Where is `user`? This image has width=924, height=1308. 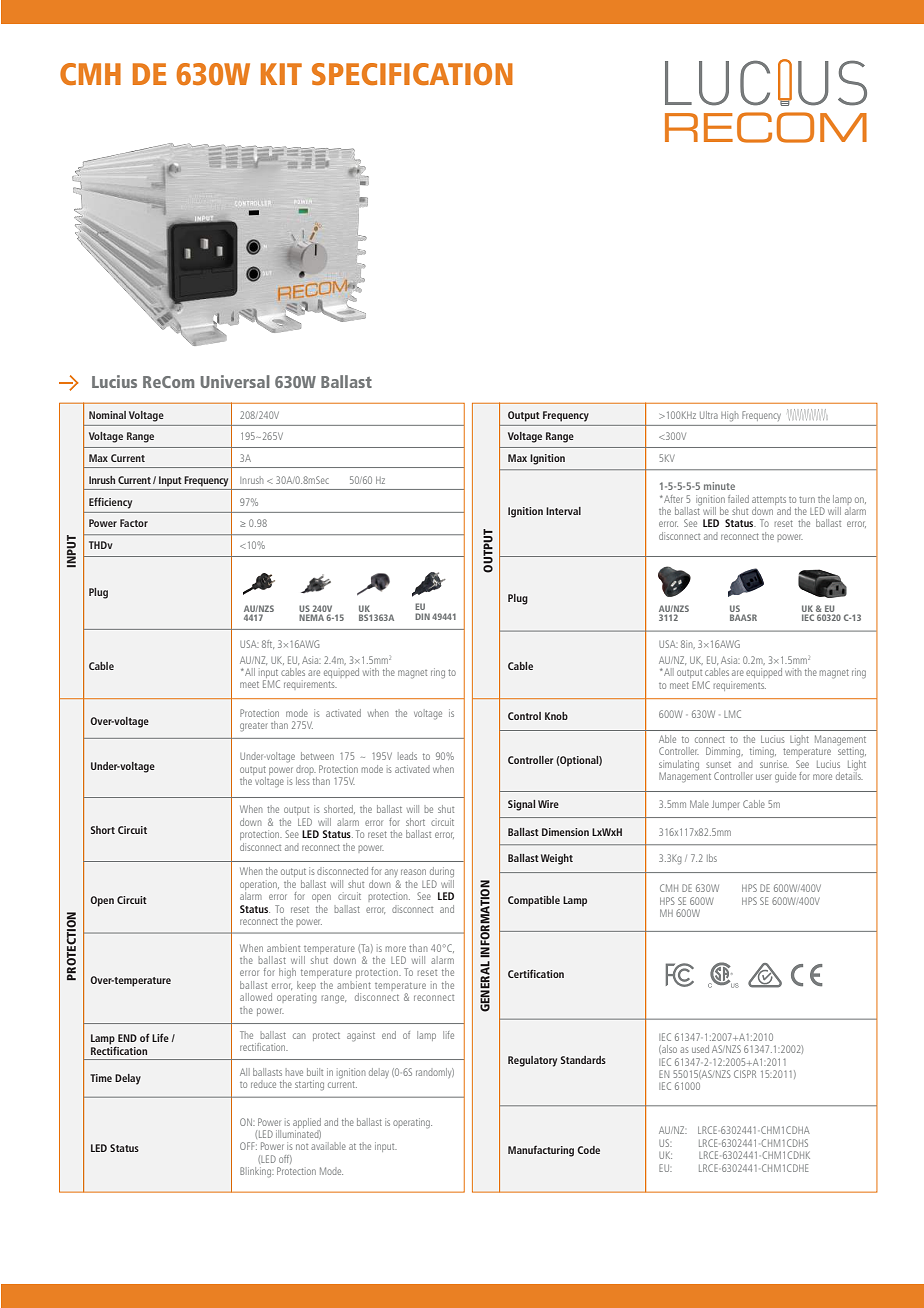
user is located at coordinates (764, 777).
